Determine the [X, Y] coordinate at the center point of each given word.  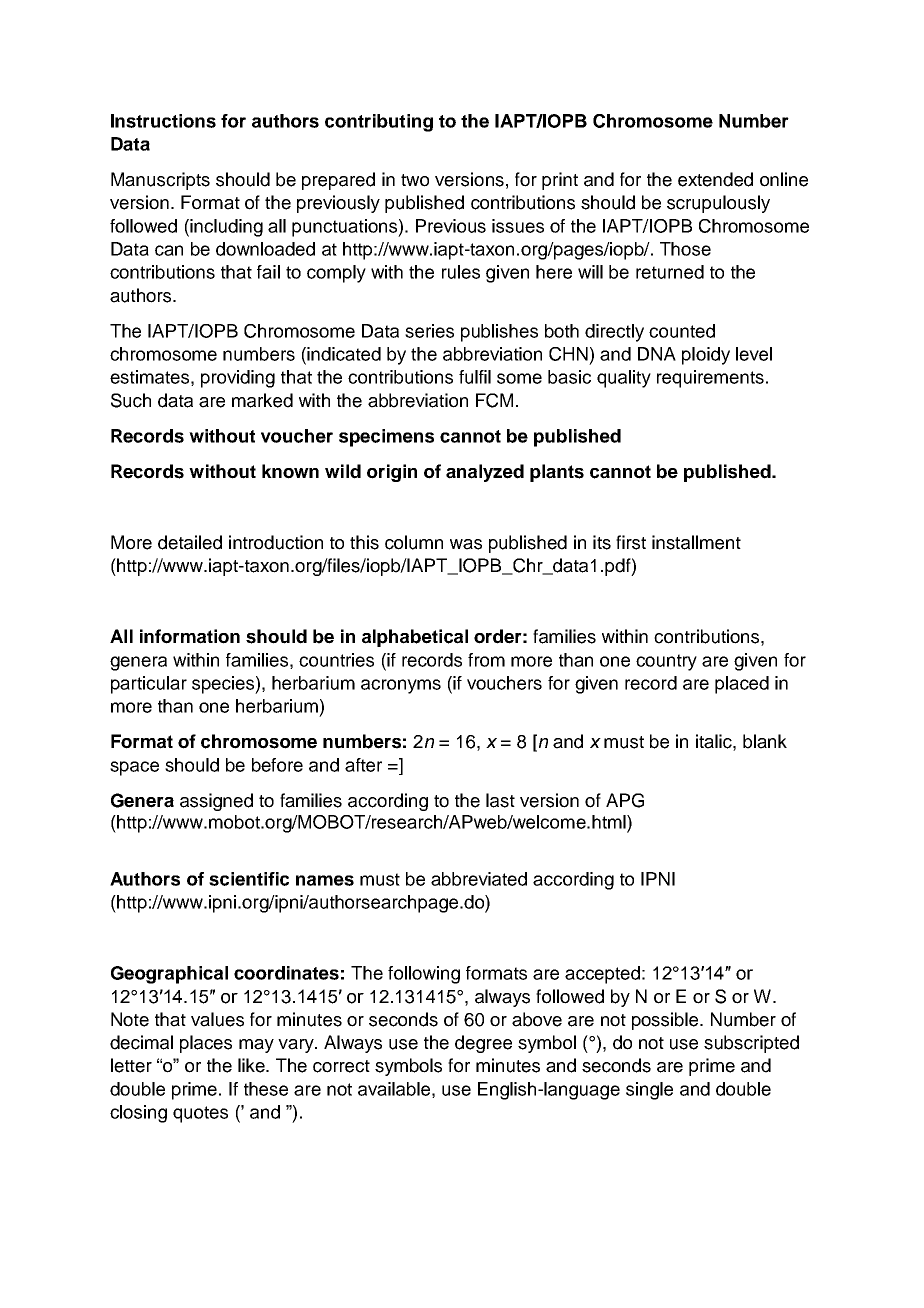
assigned [216, 802]
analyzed [485, 473]
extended [715, 179]
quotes [200, 1114]
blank [765, 741]
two [415, 180]
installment [696, 542]
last [500, 800]
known [290, 471]
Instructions [163, 121]
